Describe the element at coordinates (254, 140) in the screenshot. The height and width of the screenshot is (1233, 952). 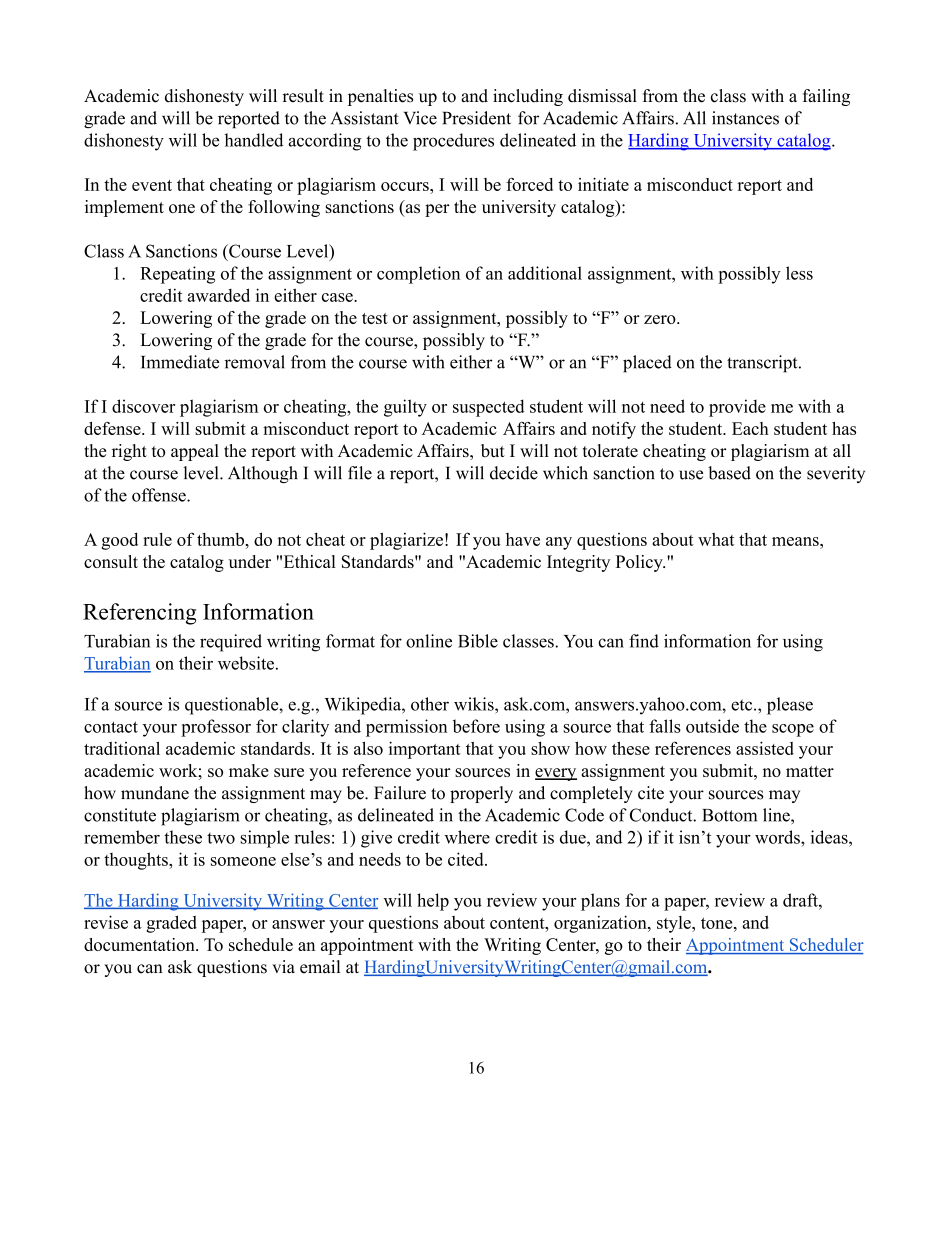
I see `handled` at that location.
